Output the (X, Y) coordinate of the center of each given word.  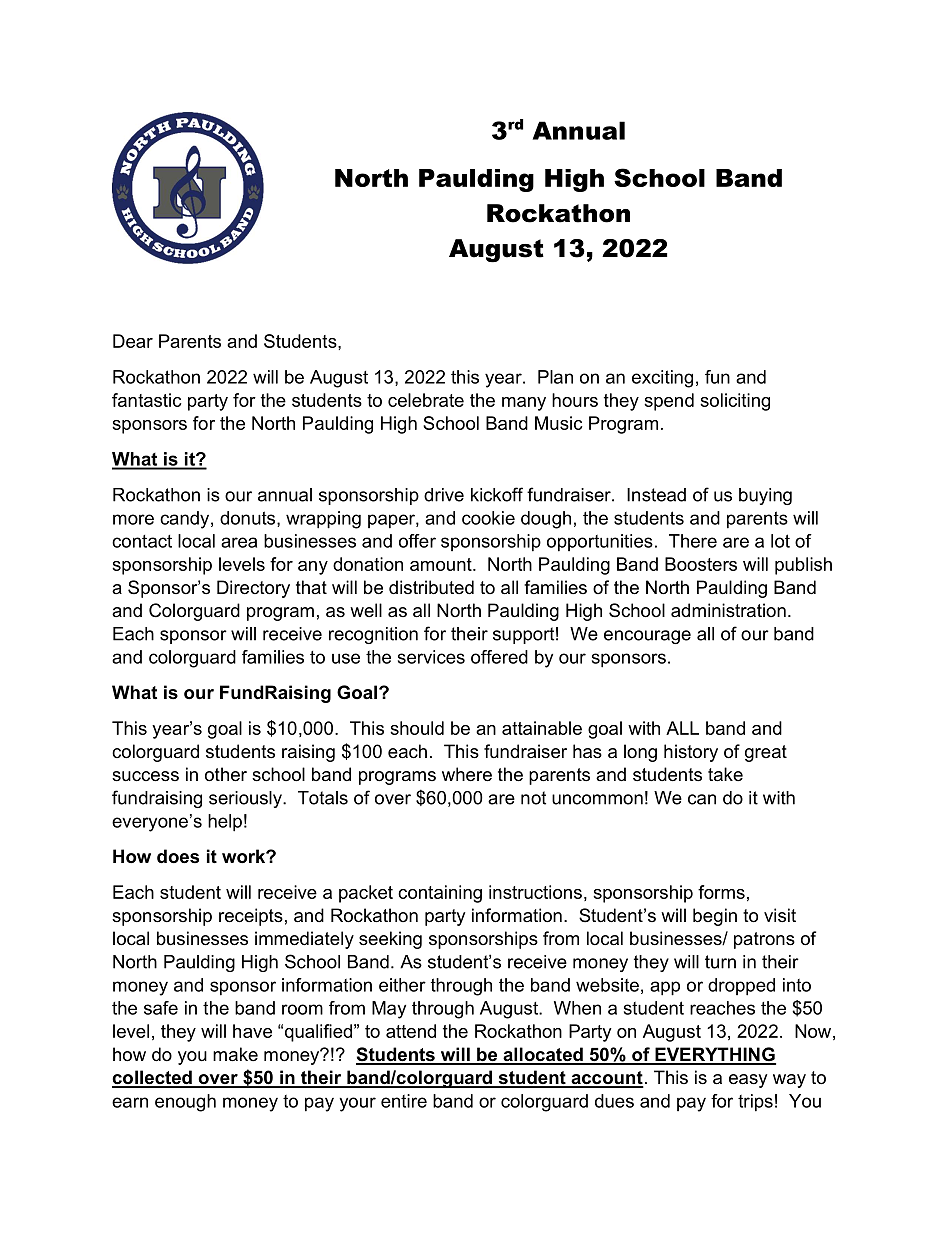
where (467, 774)
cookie (488, 518)
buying (765, 496)
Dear (133, 341)
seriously (246, 799)
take (725, 774)
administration (728, 610)
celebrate (426, 400)
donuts (249, 519)
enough (185, 1103)
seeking (390, 940)
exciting (662, 379)
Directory (253, 589)
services (431, 657)
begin (715, 917)
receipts (251, 917)
